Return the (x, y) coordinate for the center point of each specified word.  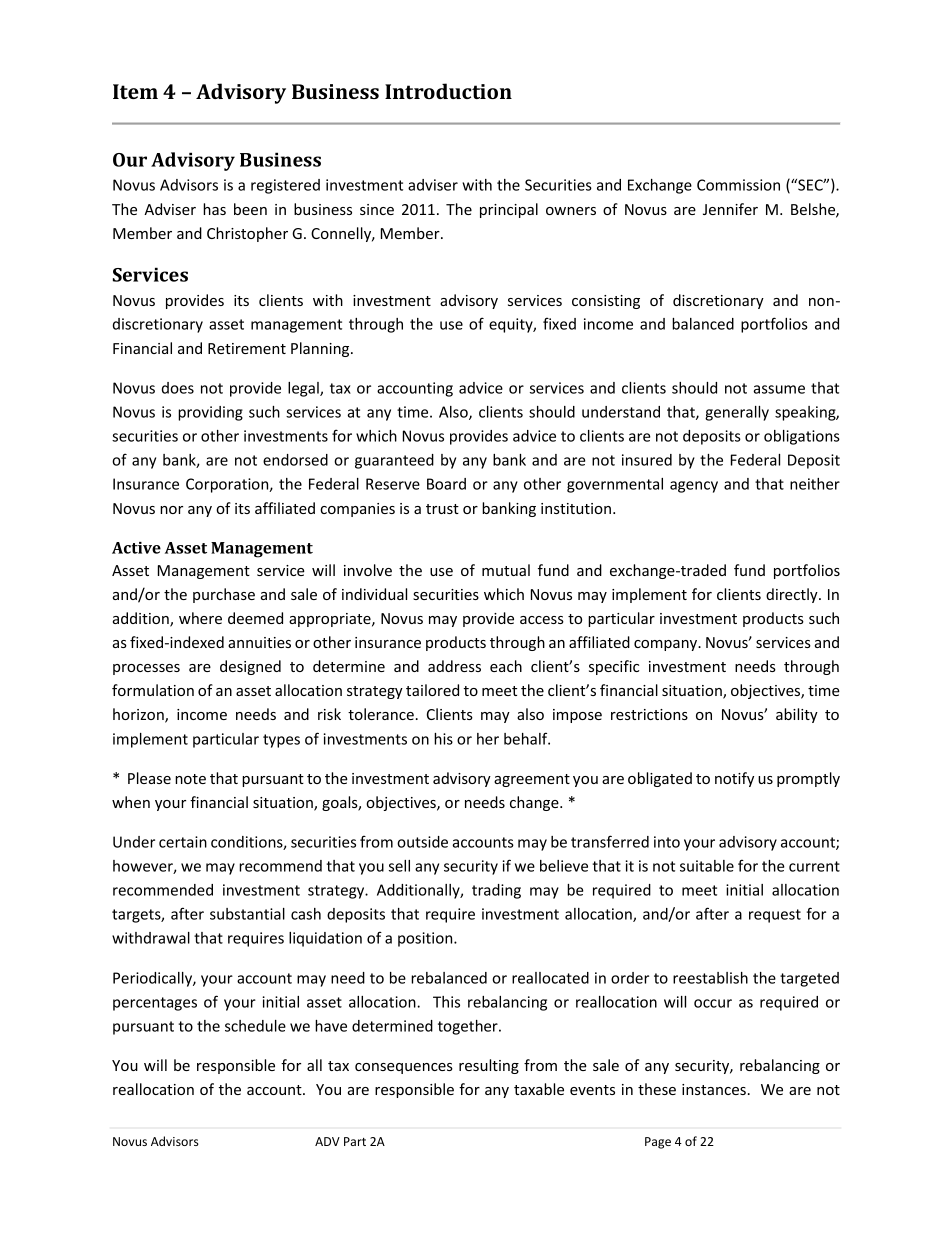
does (178, 388)
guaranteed (394, 461)
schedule (255, 1026)
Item (135, 91)
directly (793, 595)
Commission (738, 185)
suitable (707, 866)
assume (779, 389)
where (200, 618)
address (454, 666)
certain (183, 842)
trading (496, 891)
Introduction (448, 91)
